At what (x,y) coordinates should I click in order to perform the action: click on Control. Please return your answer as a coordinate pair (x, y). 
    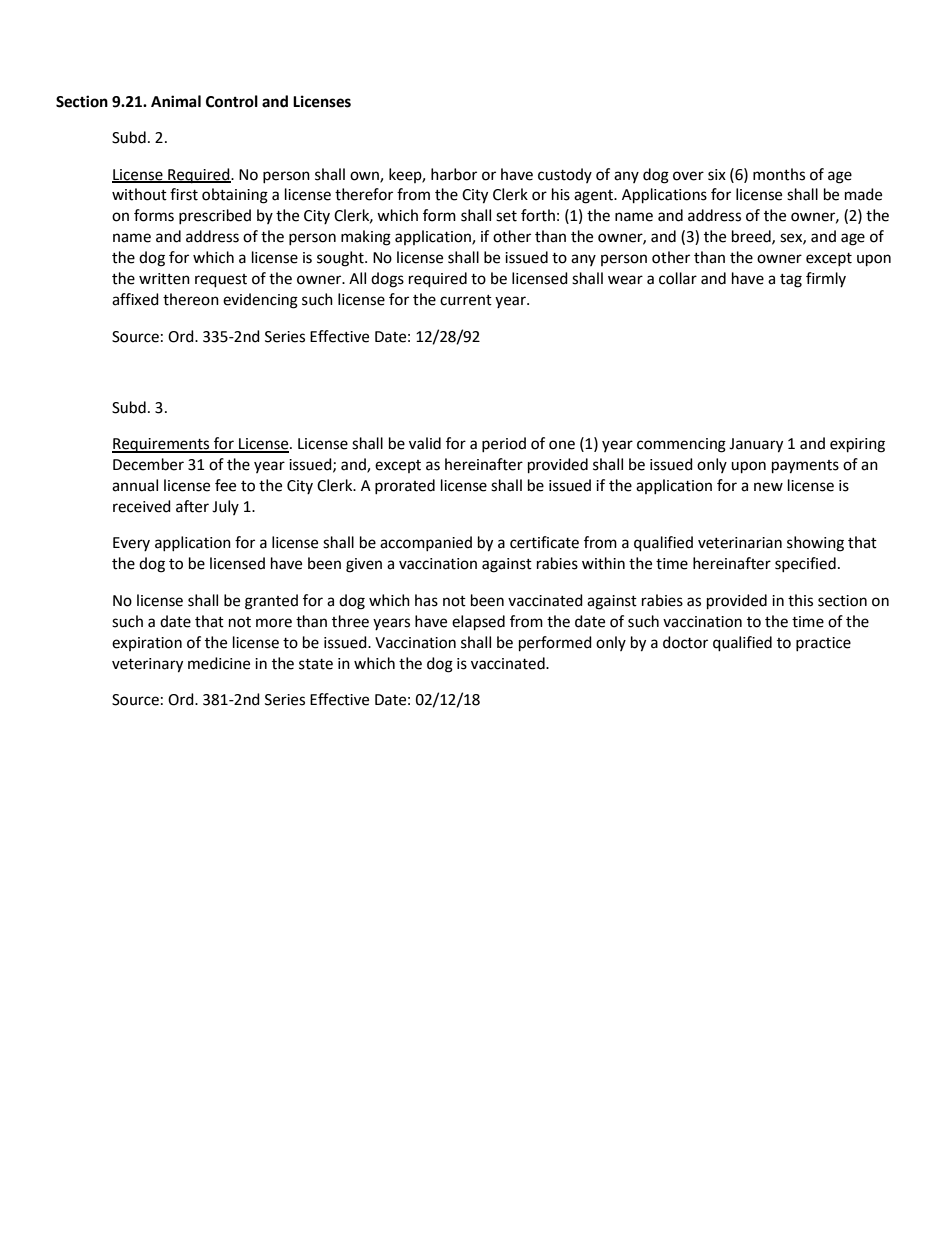
    Looking at the image, I should click on (232, 101).
